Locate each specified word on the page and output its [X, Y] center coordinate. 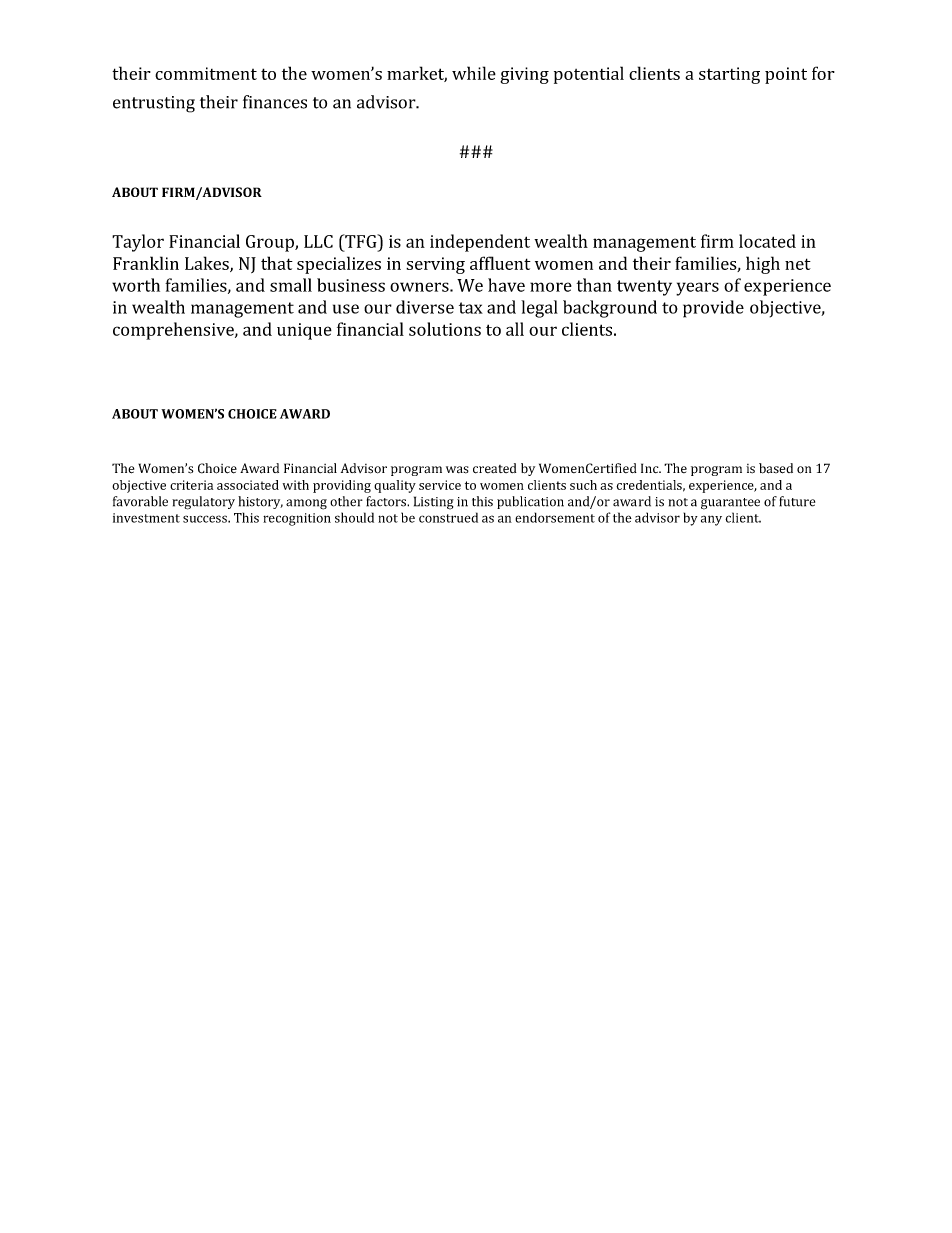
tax [471, 308]
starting [729, 75]
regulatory [203, 503]
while [474, 73]
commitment [206, 73]
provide [713, 309]
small [291, 285]
